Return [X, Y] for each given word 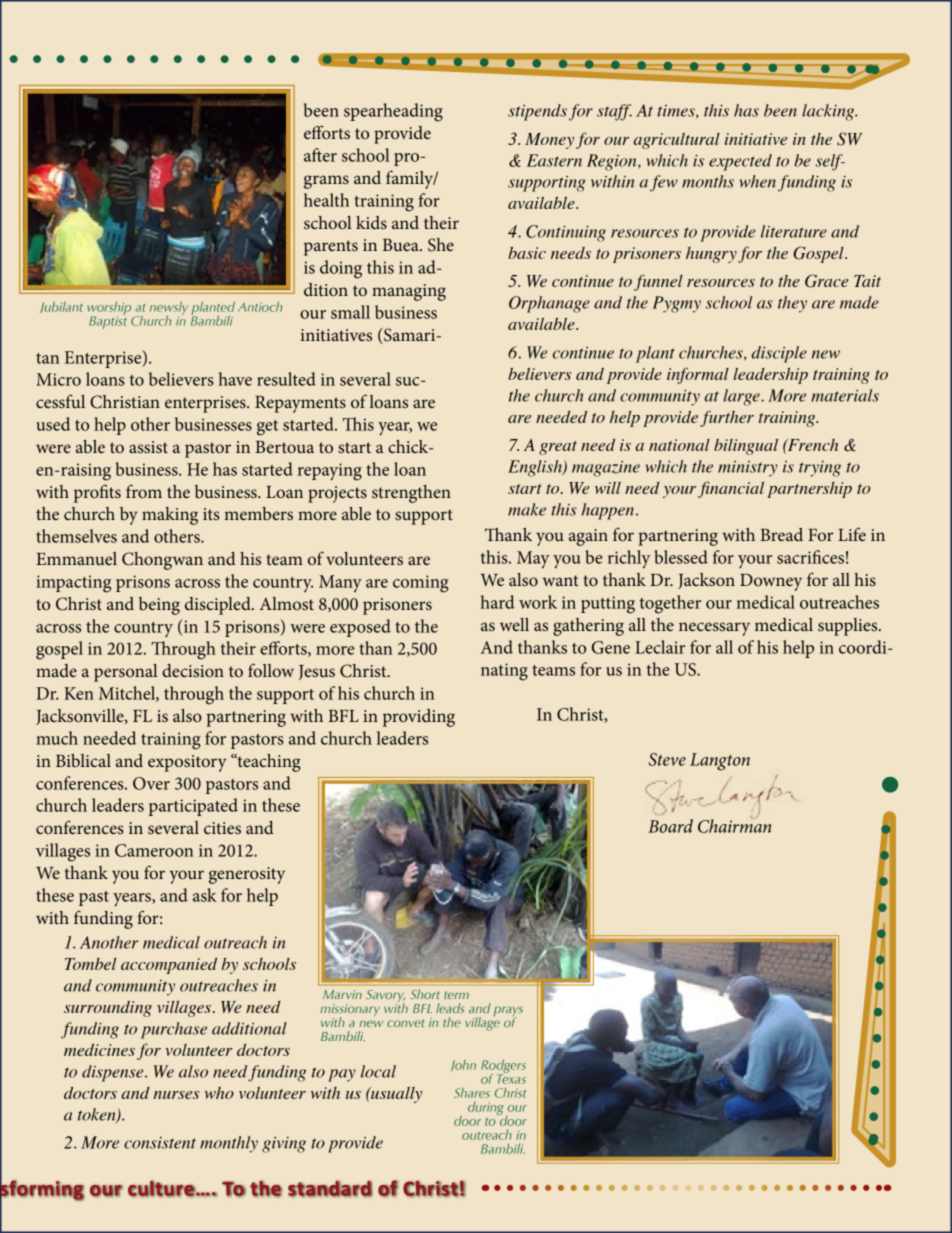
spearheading [393, 112]
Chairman [734, 825]
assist [148, 447]
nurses [176, 1095]
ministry [748, 469]
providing [419, 718]
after [320, 155]
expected [740, 162]
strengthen [411, 494]
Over [151, 783]
